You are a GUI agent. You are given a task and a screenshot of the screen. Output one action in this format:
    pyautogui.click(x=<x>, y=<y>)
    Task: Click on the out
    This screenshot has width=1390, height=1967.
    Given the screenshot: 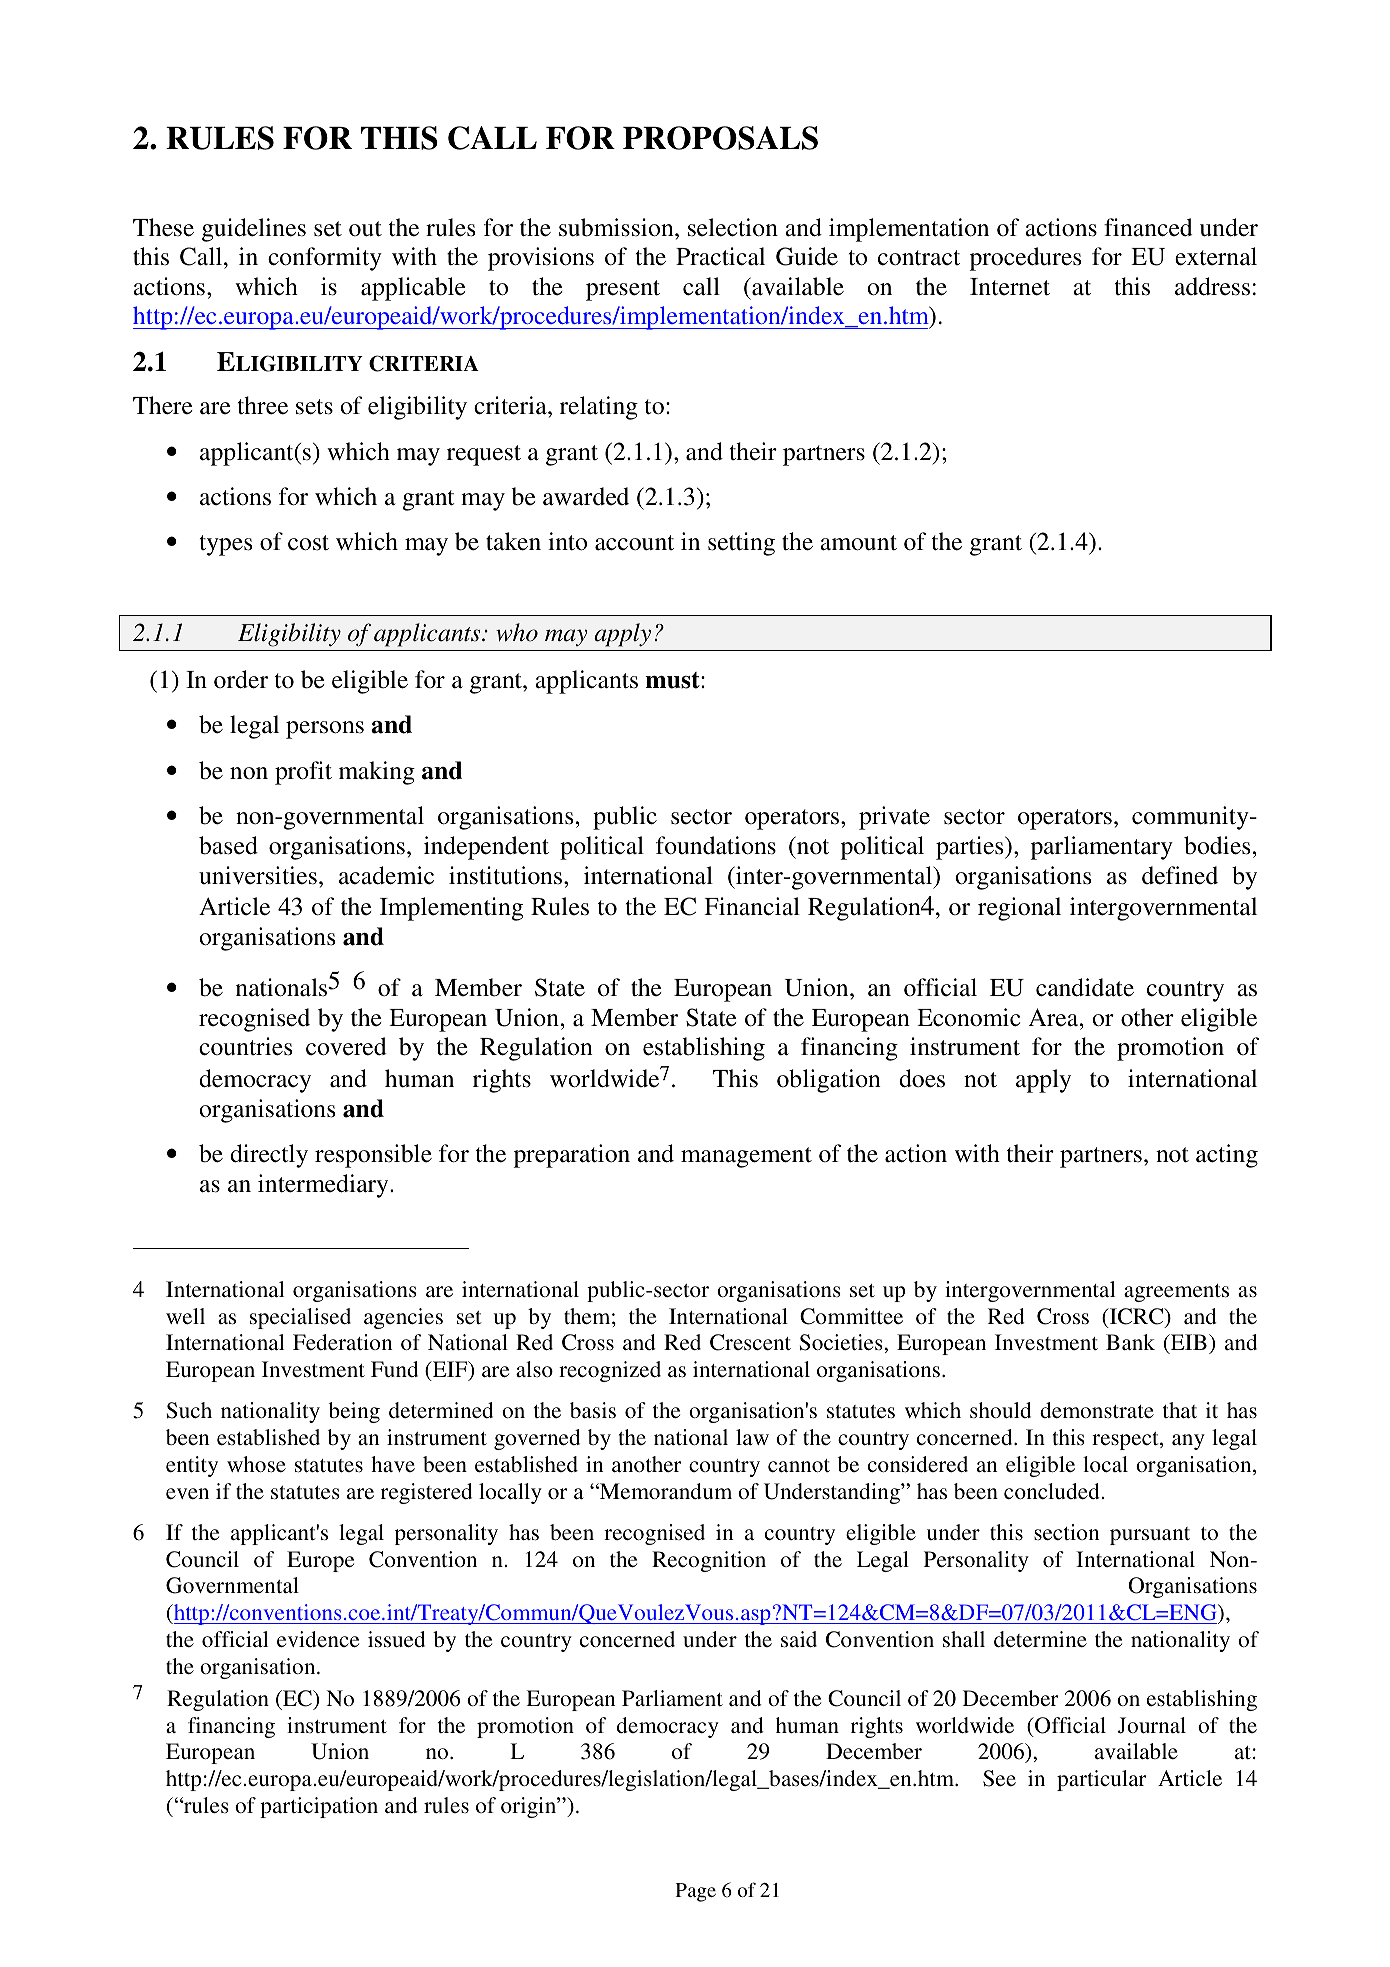 What is the action you would take?
    pyautogui.click(x=365, y=229)
